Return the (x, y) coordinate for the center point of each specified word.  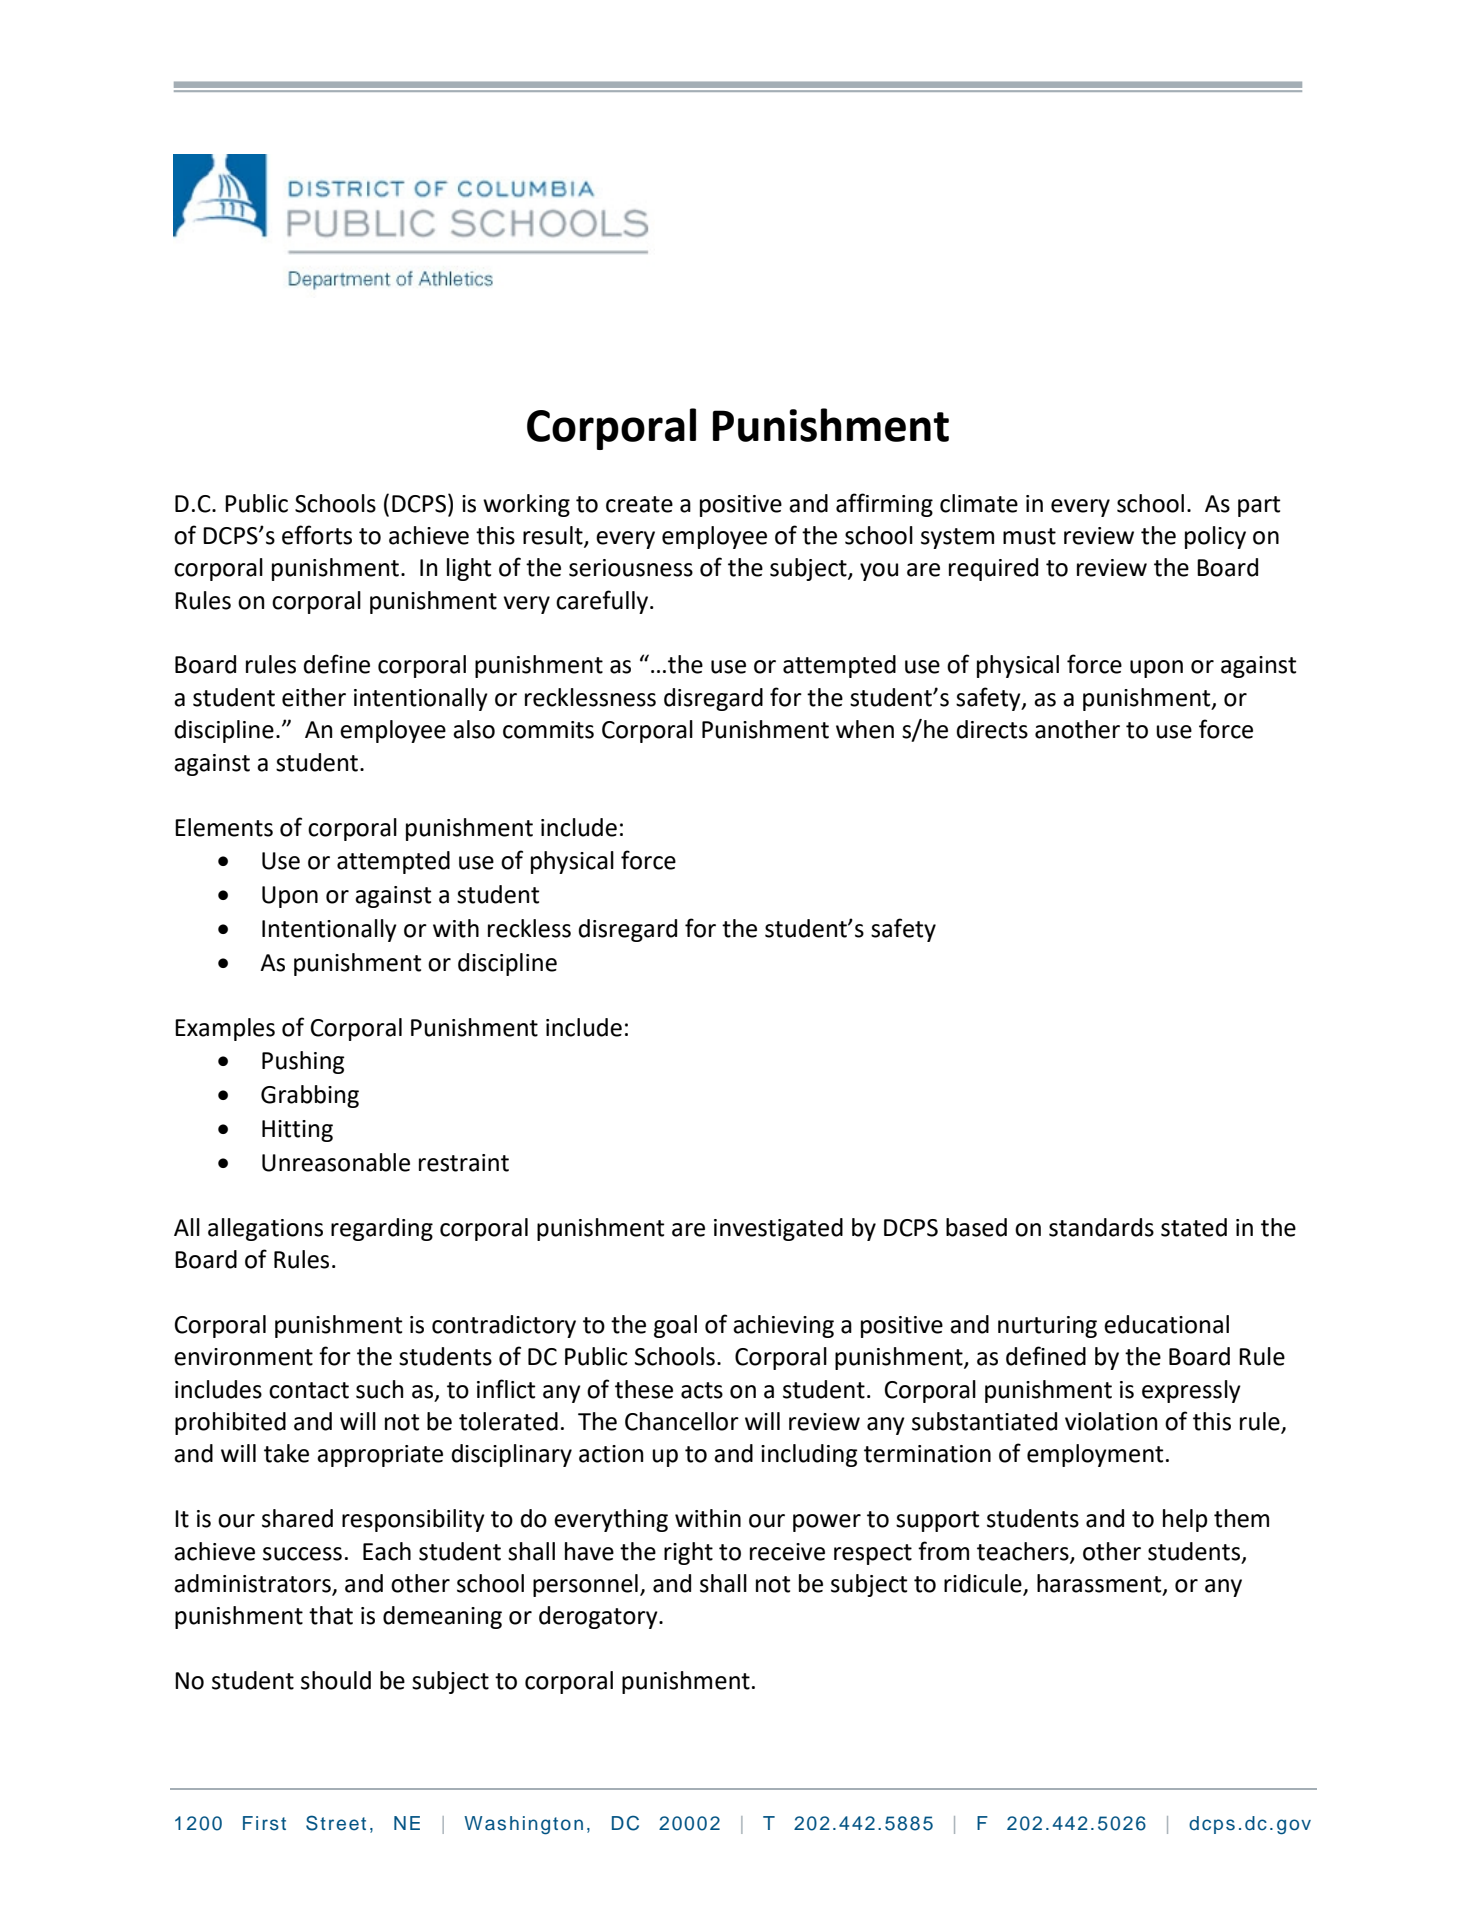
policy (1215, 537)
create (639, 504)
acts (702, 1390)
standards (1101, 1227)
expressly (1191, 1391)
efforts (317, 535)
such (379, 1389)
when (865, 729)
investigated (778, 1229)
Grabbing (310, 1096)
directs (992, 729)
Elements (224, 827)
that (331, 1615)
